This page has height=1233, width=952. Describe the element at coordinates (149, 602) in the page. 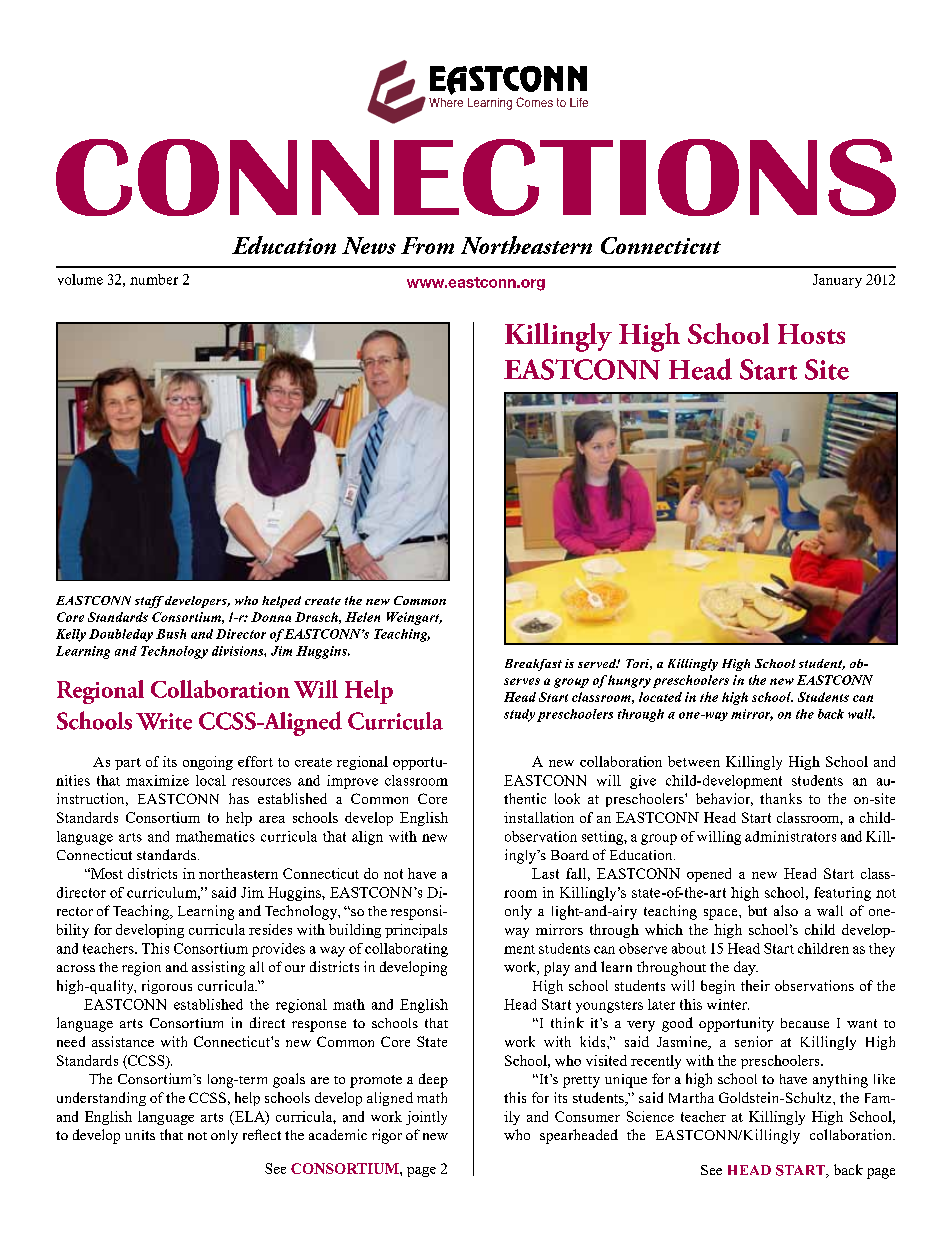

I see `staff` at that location.
